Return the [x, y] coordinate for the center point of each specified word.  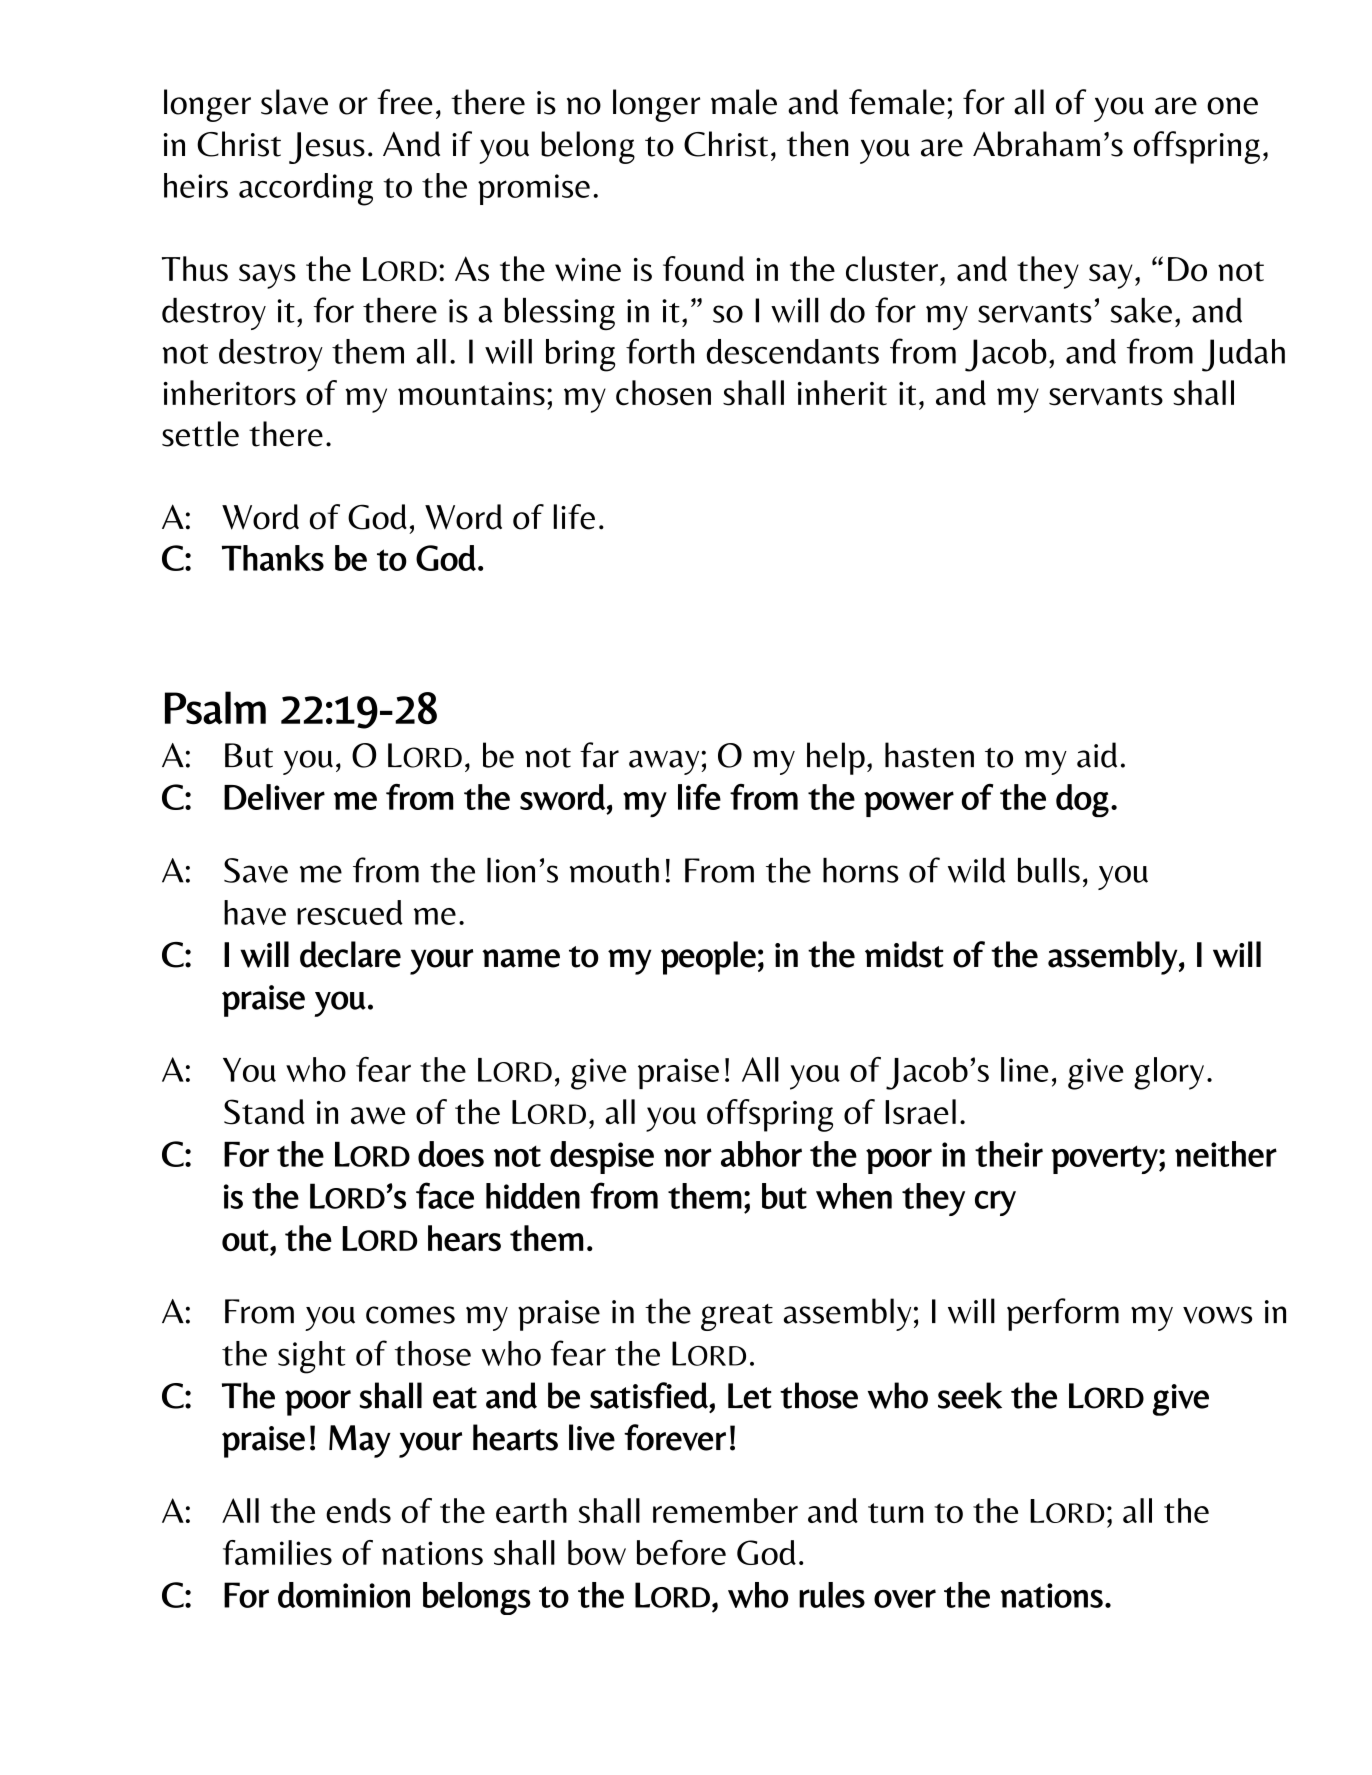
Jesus [327, 148]
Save [256, 870]
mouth [614, 870]
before [681, 1552]
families [277, 1552]
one [1232, 106]
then [817, 144]
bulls [1049, 870]
